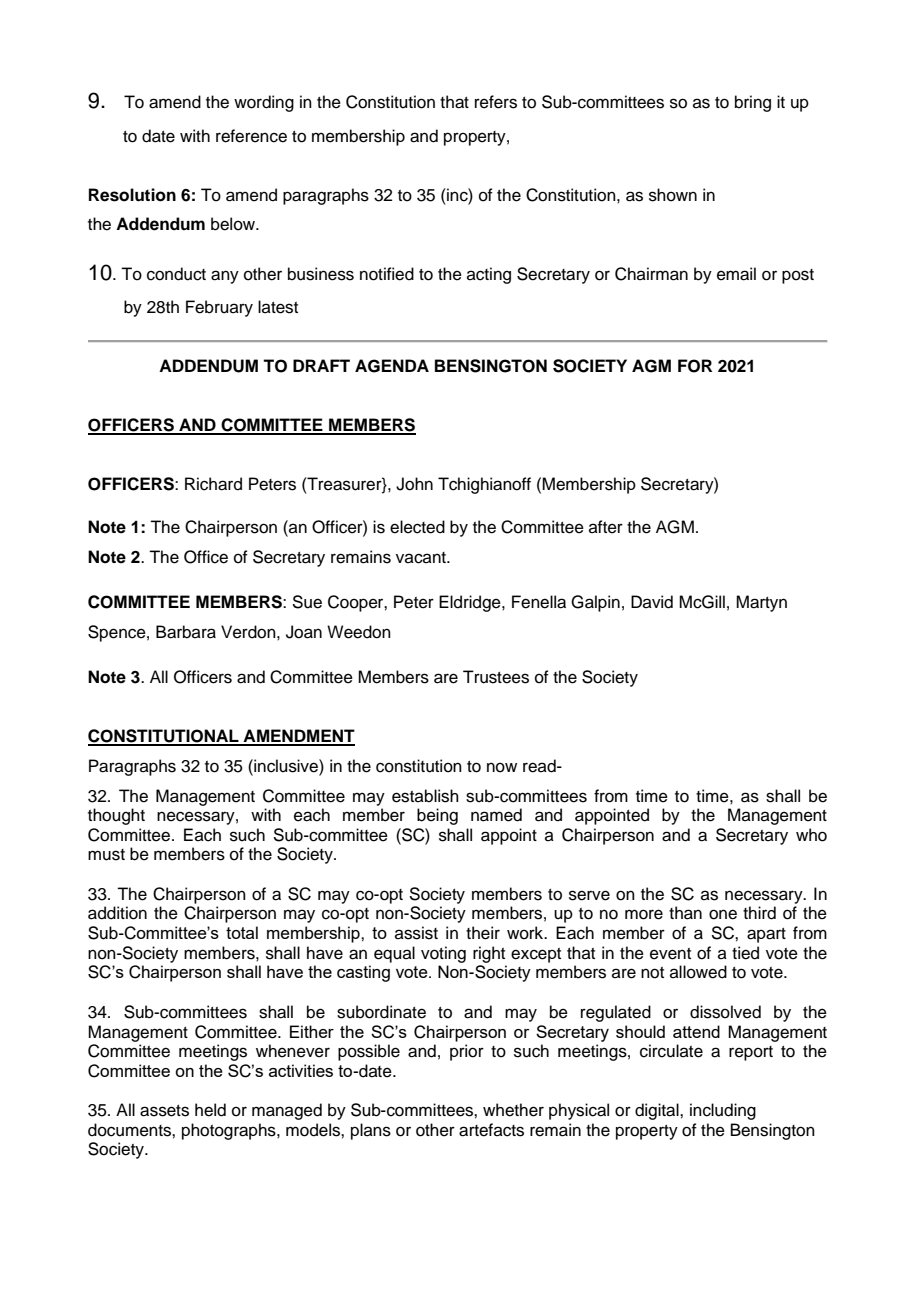 Image resolution: width=924 pixels, height=1309 pixels. I want to click on reference, so click(251, 136).
